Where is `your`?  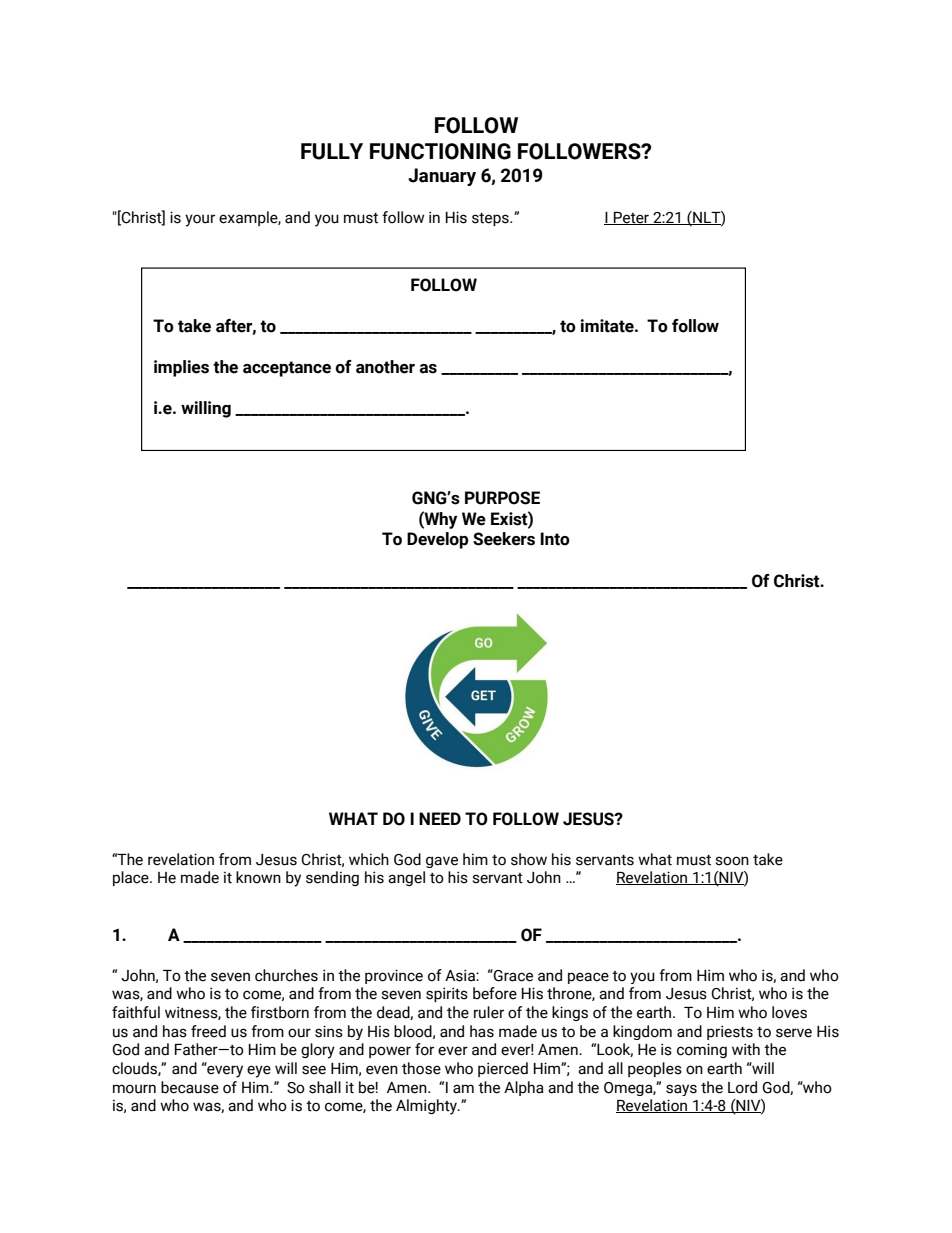 your is located at coordinates (200, 220).
